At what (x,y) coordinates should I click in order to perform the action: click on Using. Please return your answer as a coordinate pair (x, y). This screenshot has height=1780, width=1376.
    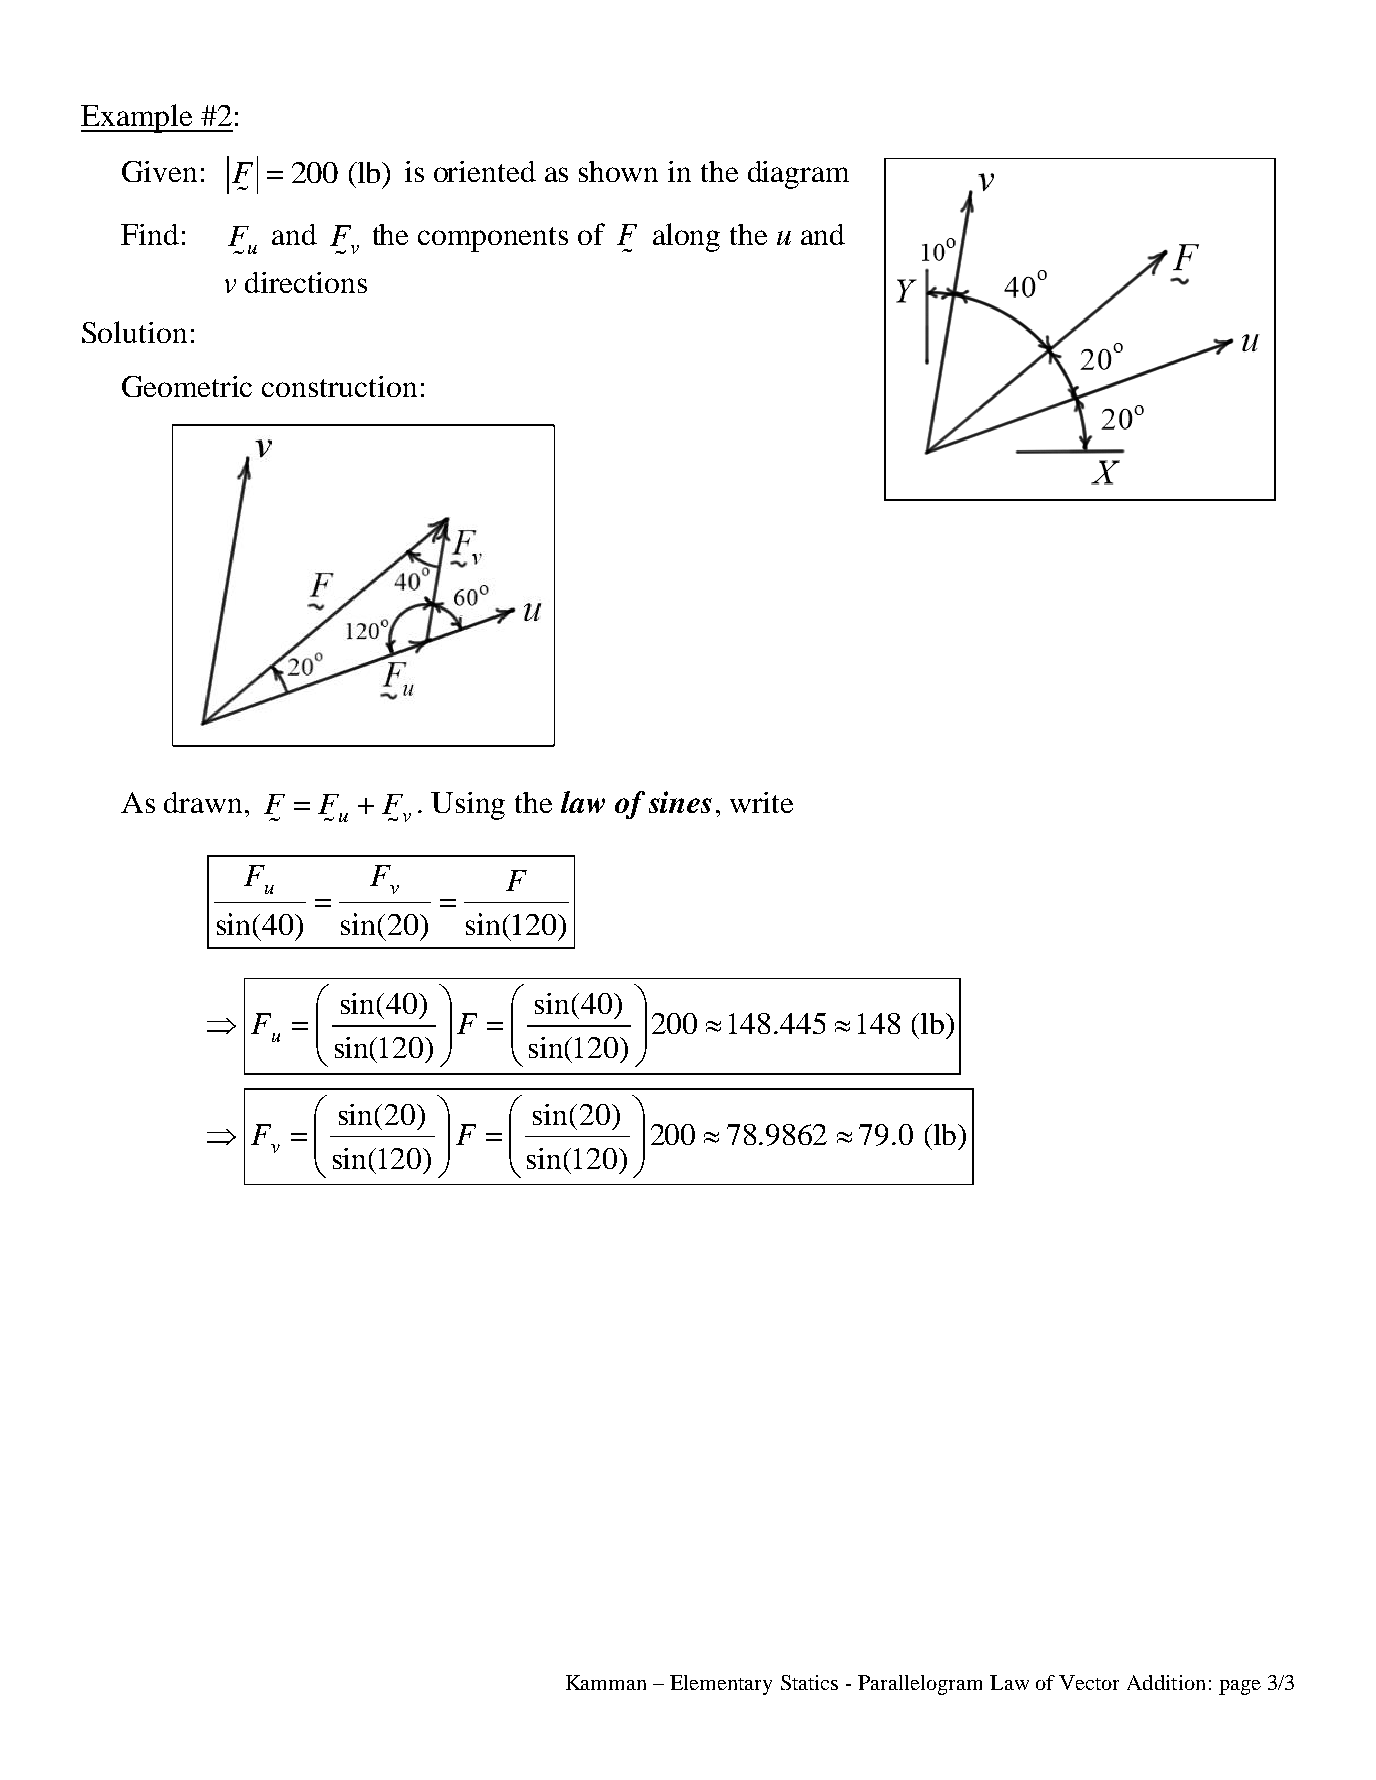
    Looking at the image, I should click on (468, 806).
